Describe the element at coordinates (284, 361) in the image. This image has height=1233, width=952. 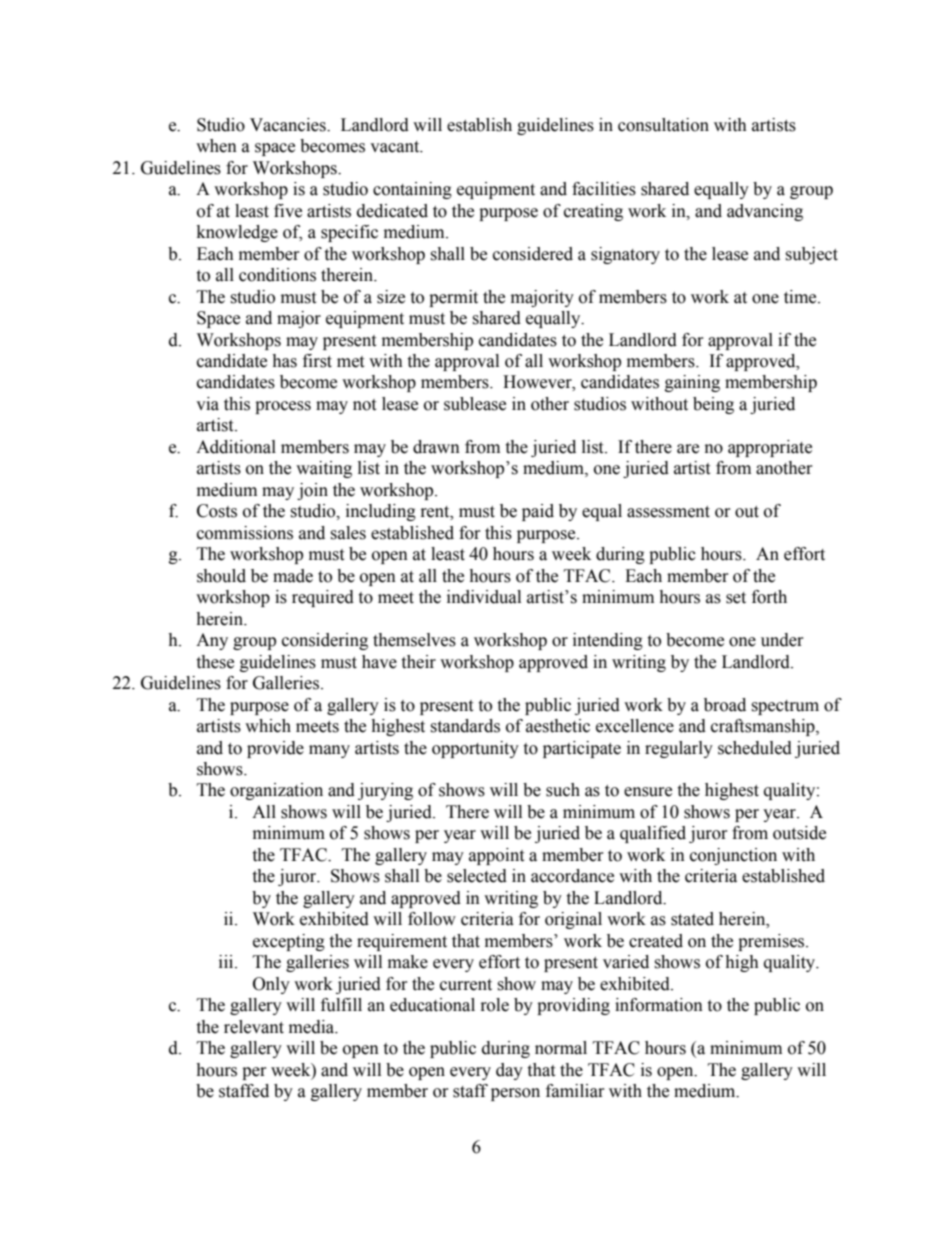
I see `has` at that location.
